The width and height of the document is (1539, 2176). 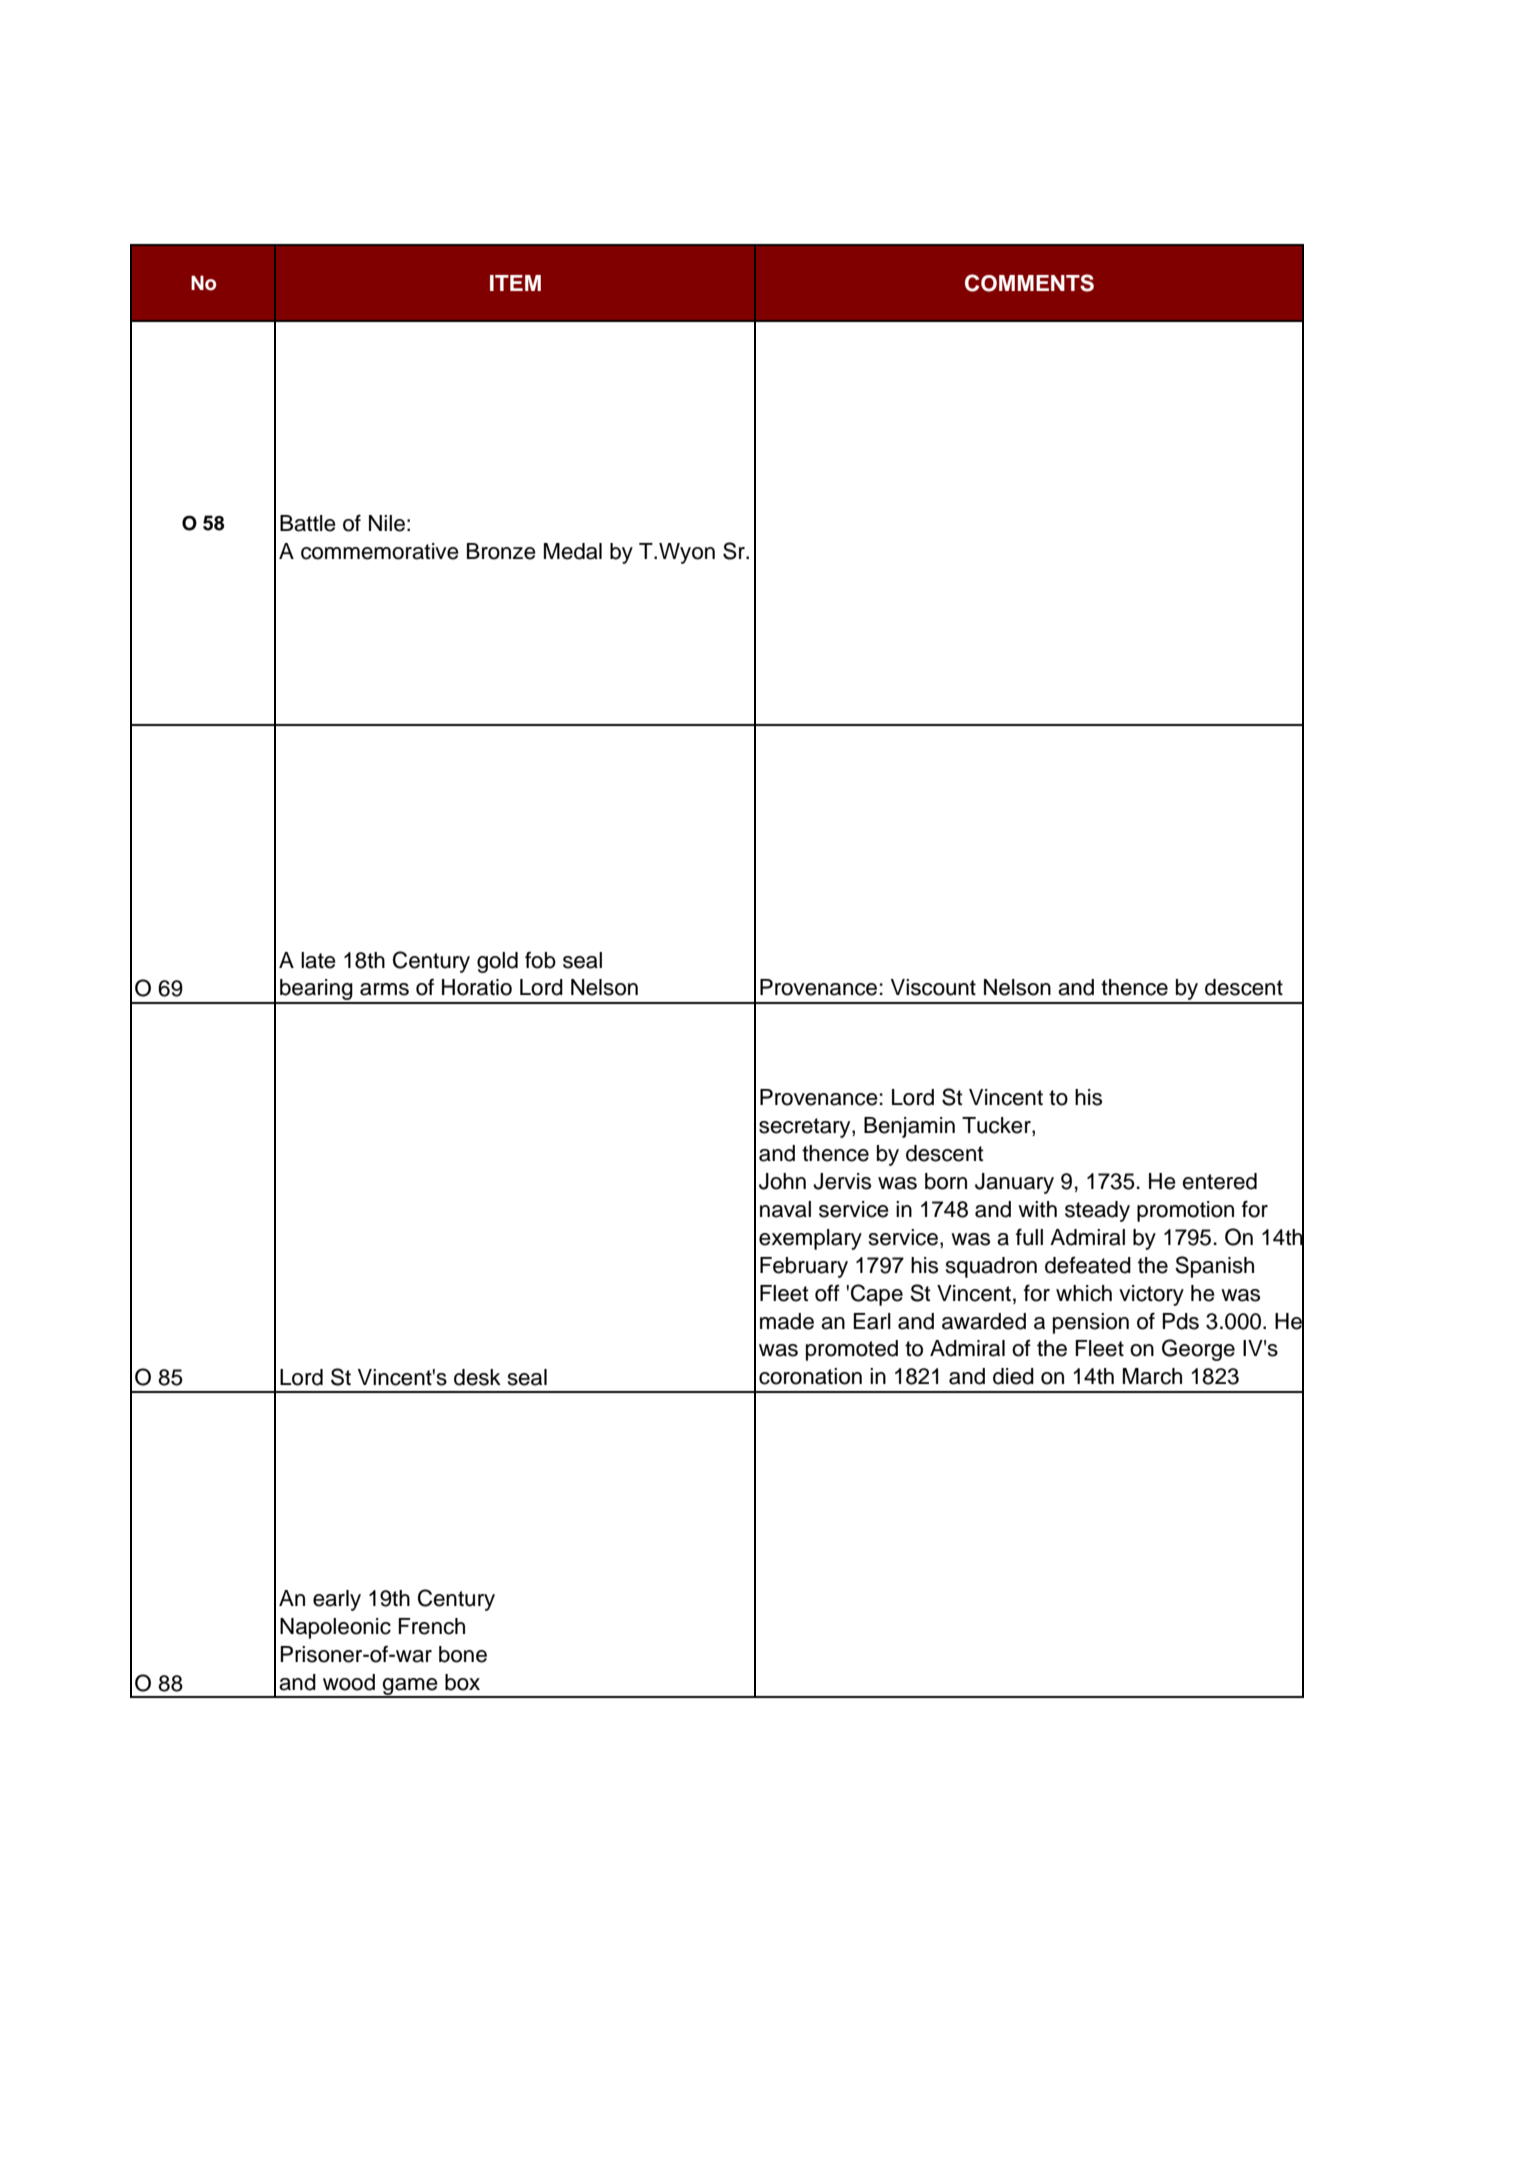 What do you see at coordinates (997, 1126) in the document?
I see `Tucker` at bounding box center [997, 1126].
